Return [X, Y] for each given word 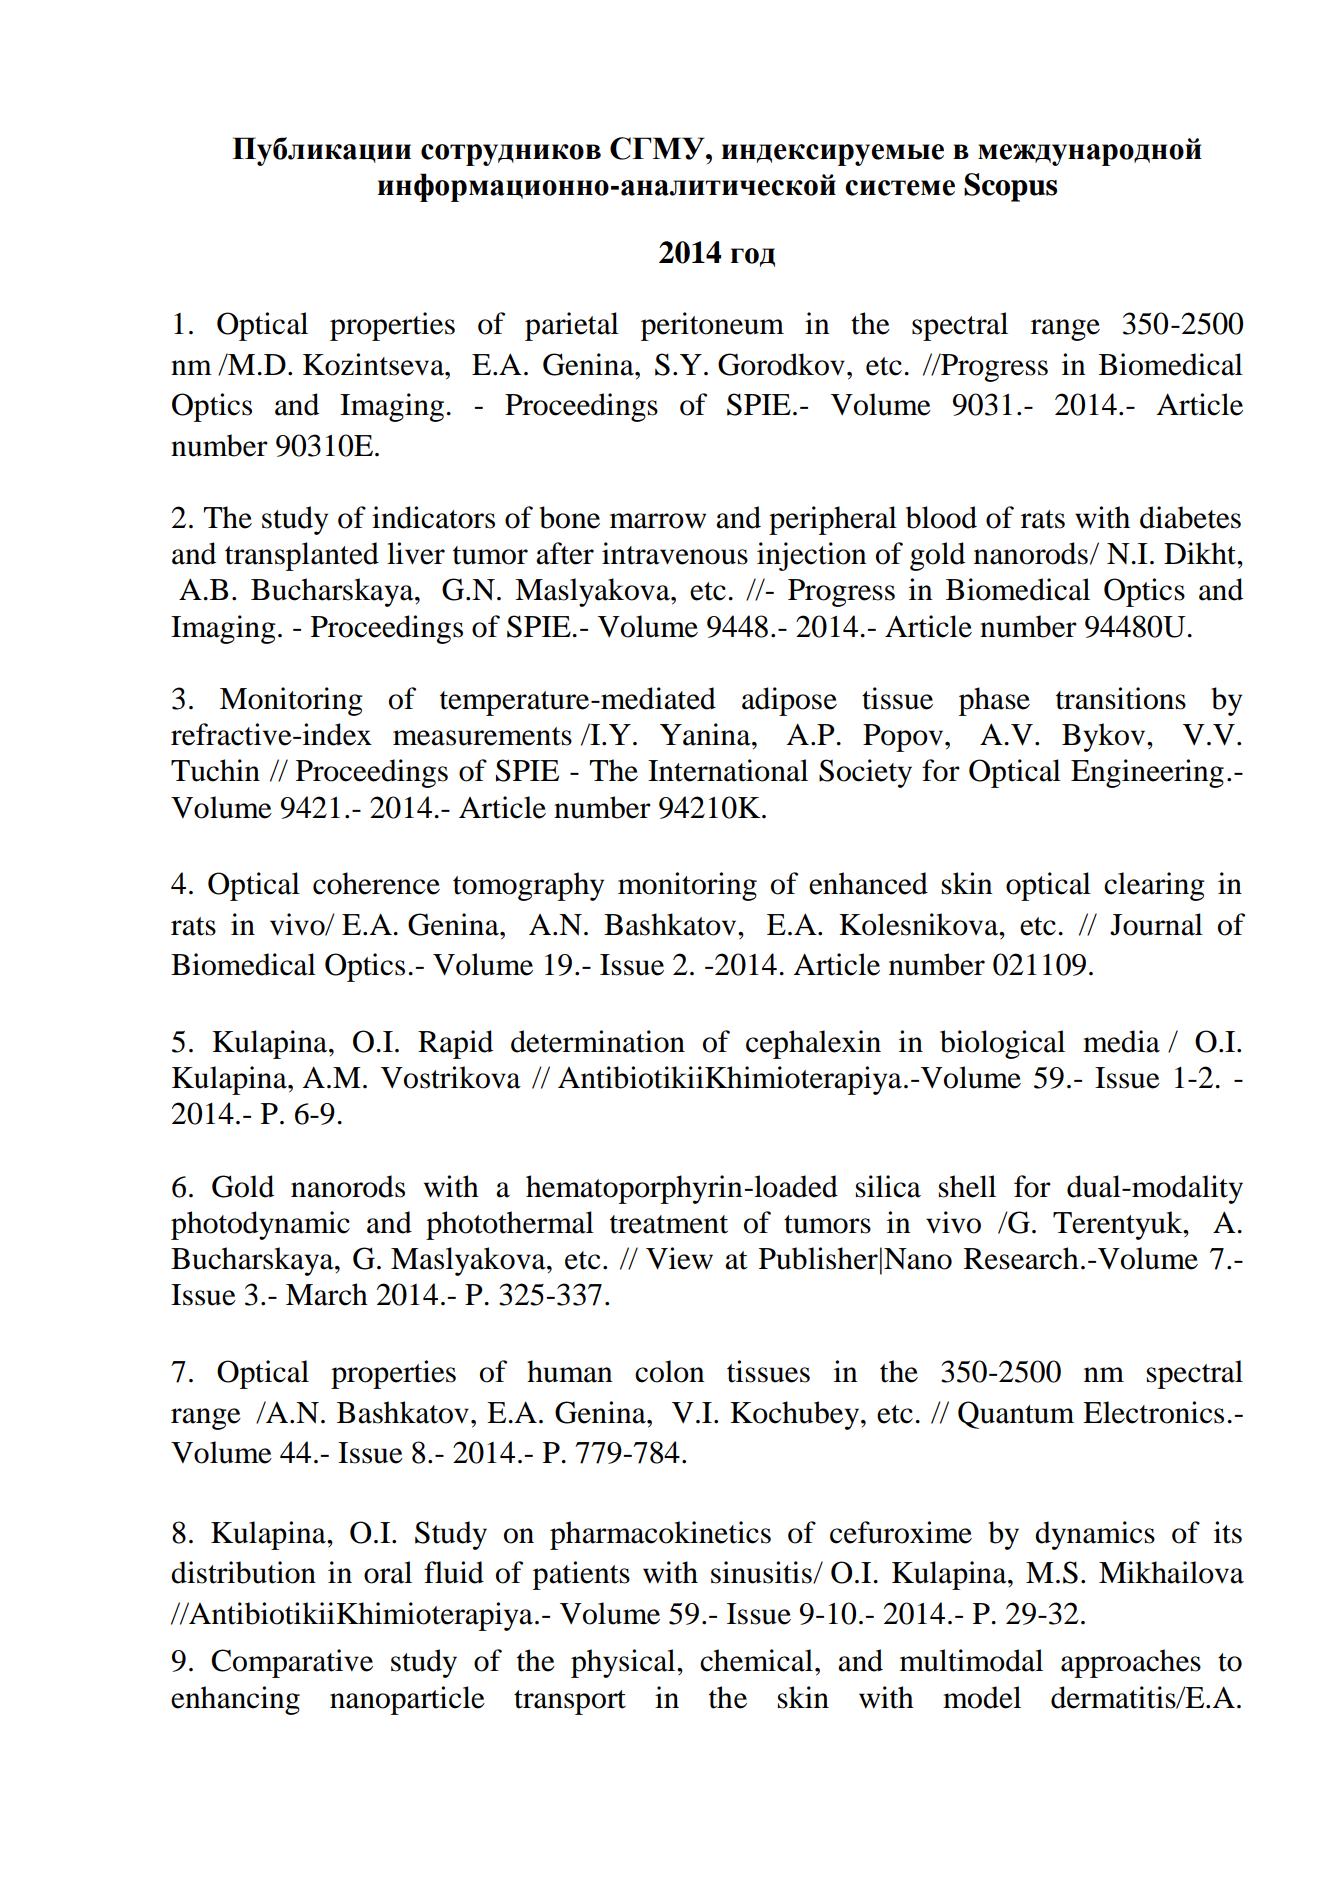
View [679, 1258]
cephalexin [813, 1044]
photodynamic [260, 1225]
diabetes [1190, 517]
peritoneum [712, 326]
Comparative [292, 1663]
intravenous [675, 553]
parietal [572, 326]
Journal [1156, 924]
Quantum [1016, 1415]
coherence [376, 883]
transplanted [302, 556]
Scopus [1010, 187]
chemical [756, 1660]
